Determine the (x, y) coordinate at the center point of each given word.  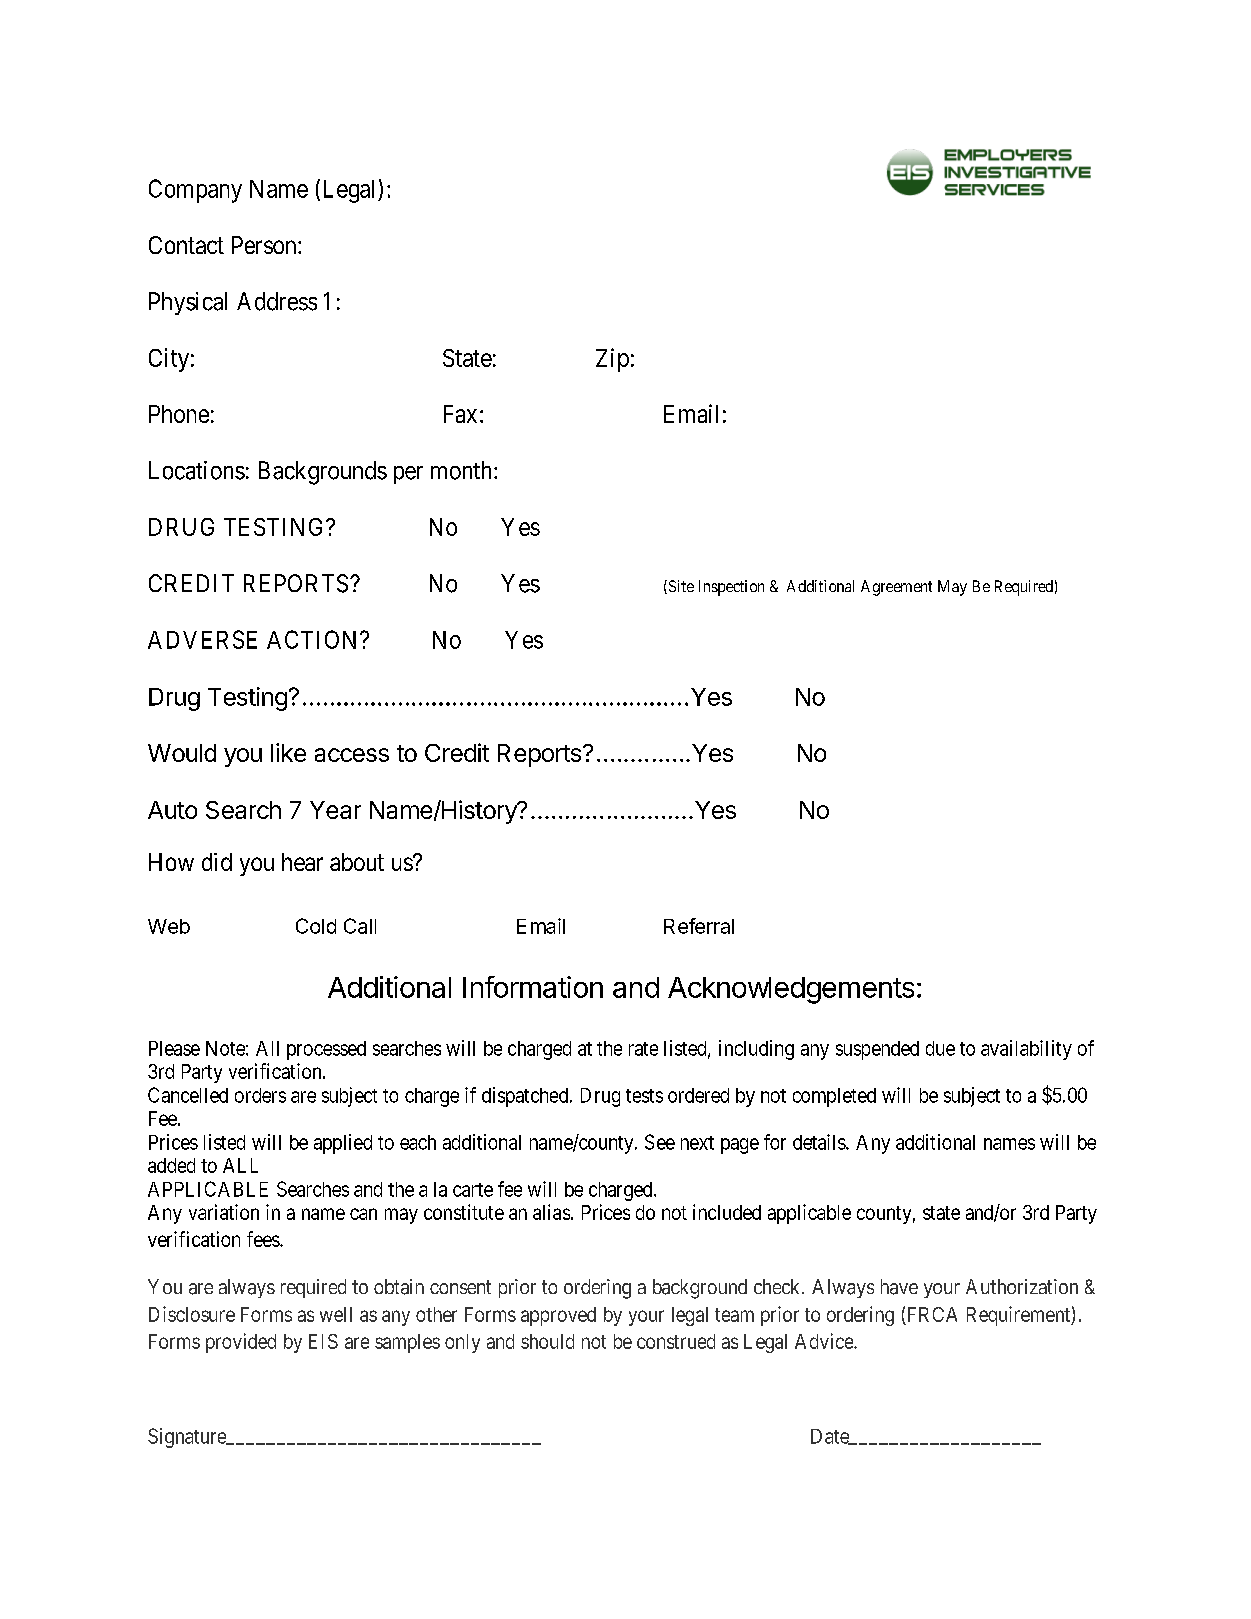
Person (265, 245)
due (940, 1048)
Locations (197, 470)
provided (241, 1343)
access (352, 755)
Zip (612, 360)
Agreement (896, 588)
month (463, 470)
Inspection (731, 588)
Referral (699, 926)
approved (558, 1316)
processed (326, 1050)
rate (643, 1049)
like (288, 752)
